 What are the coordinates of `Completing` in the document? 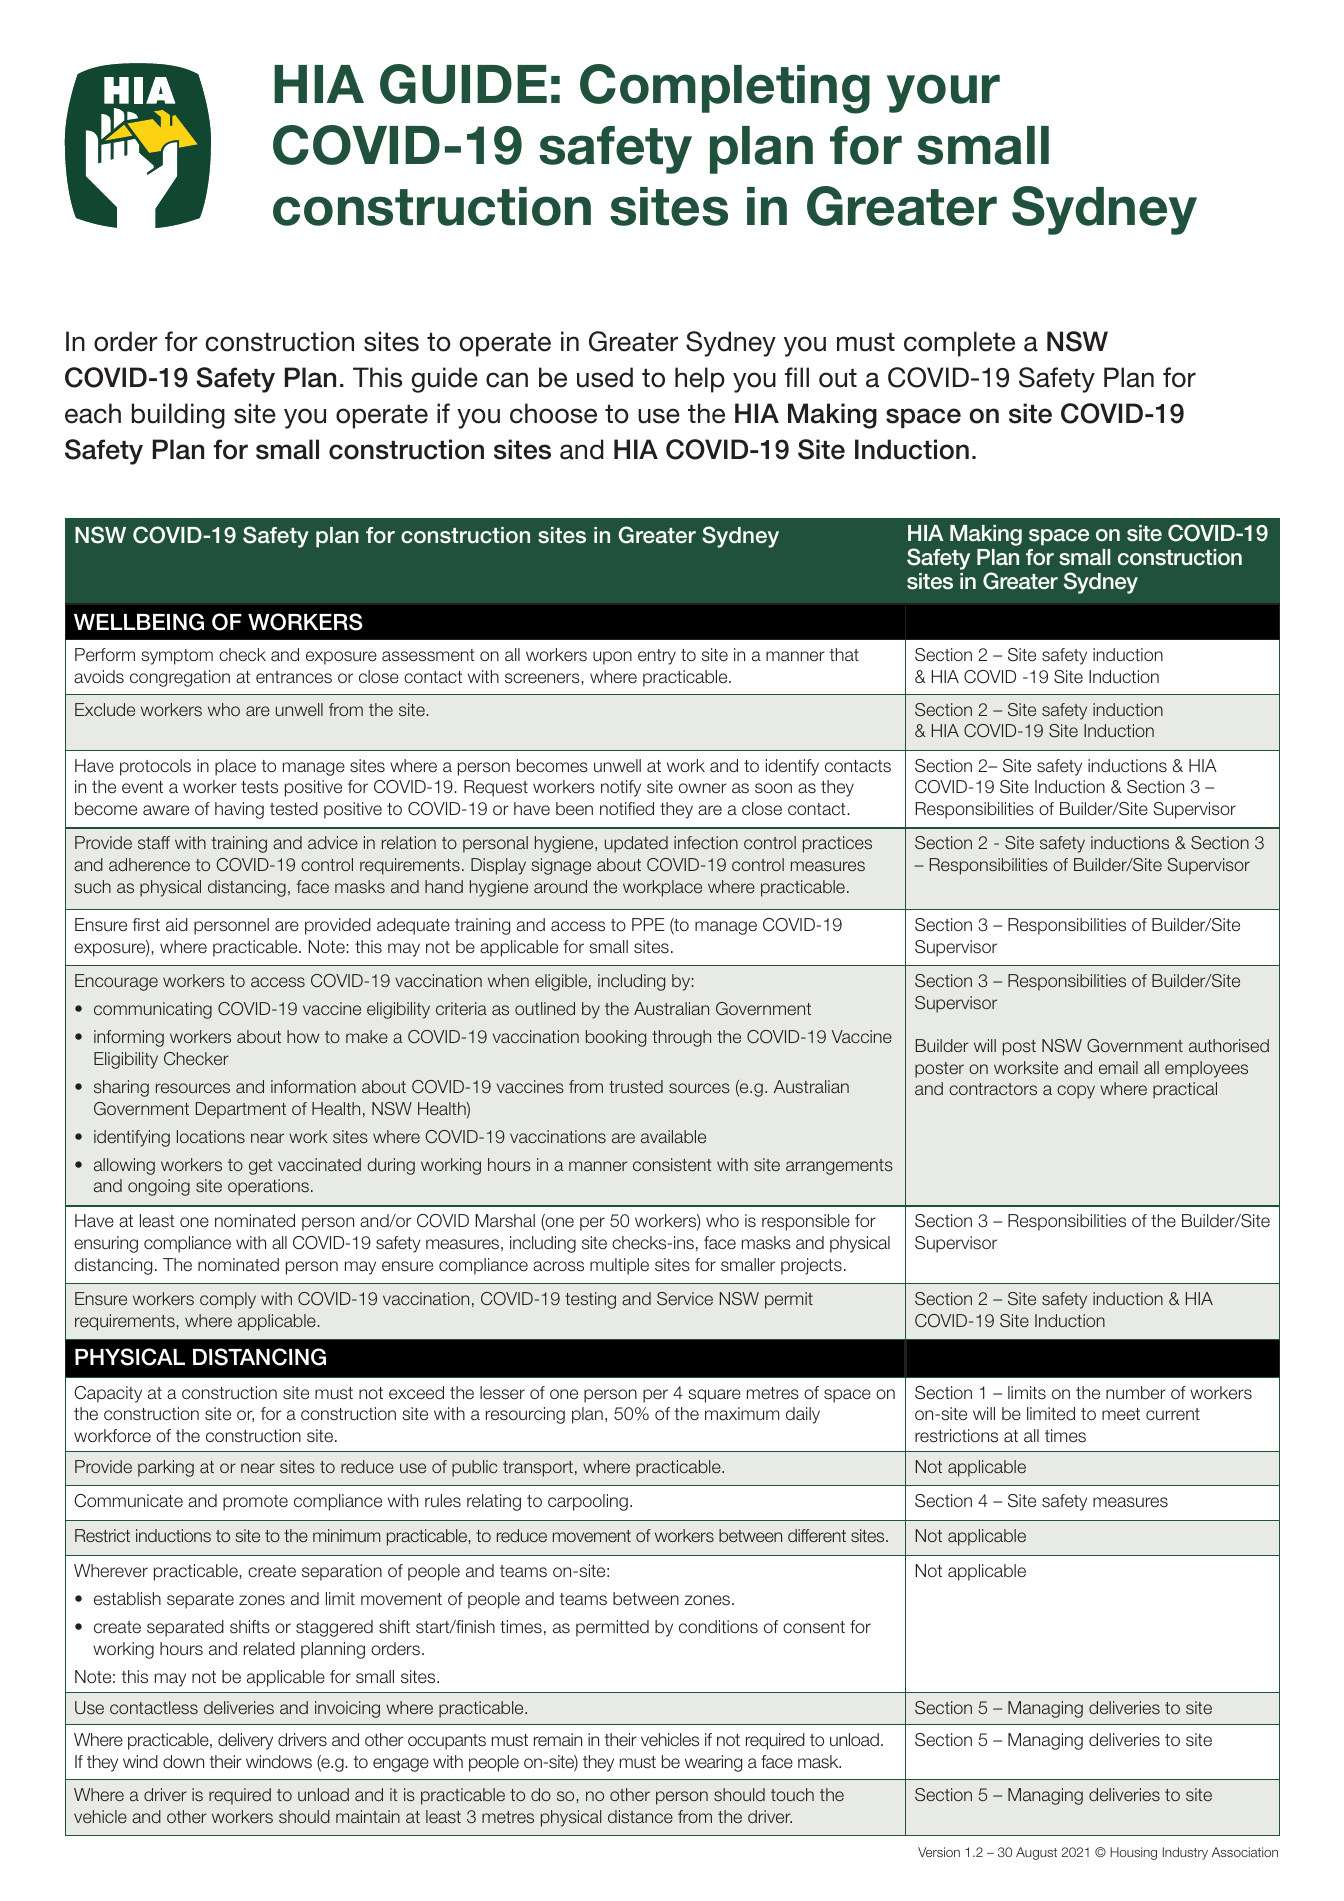 It's located at (725, 89).
